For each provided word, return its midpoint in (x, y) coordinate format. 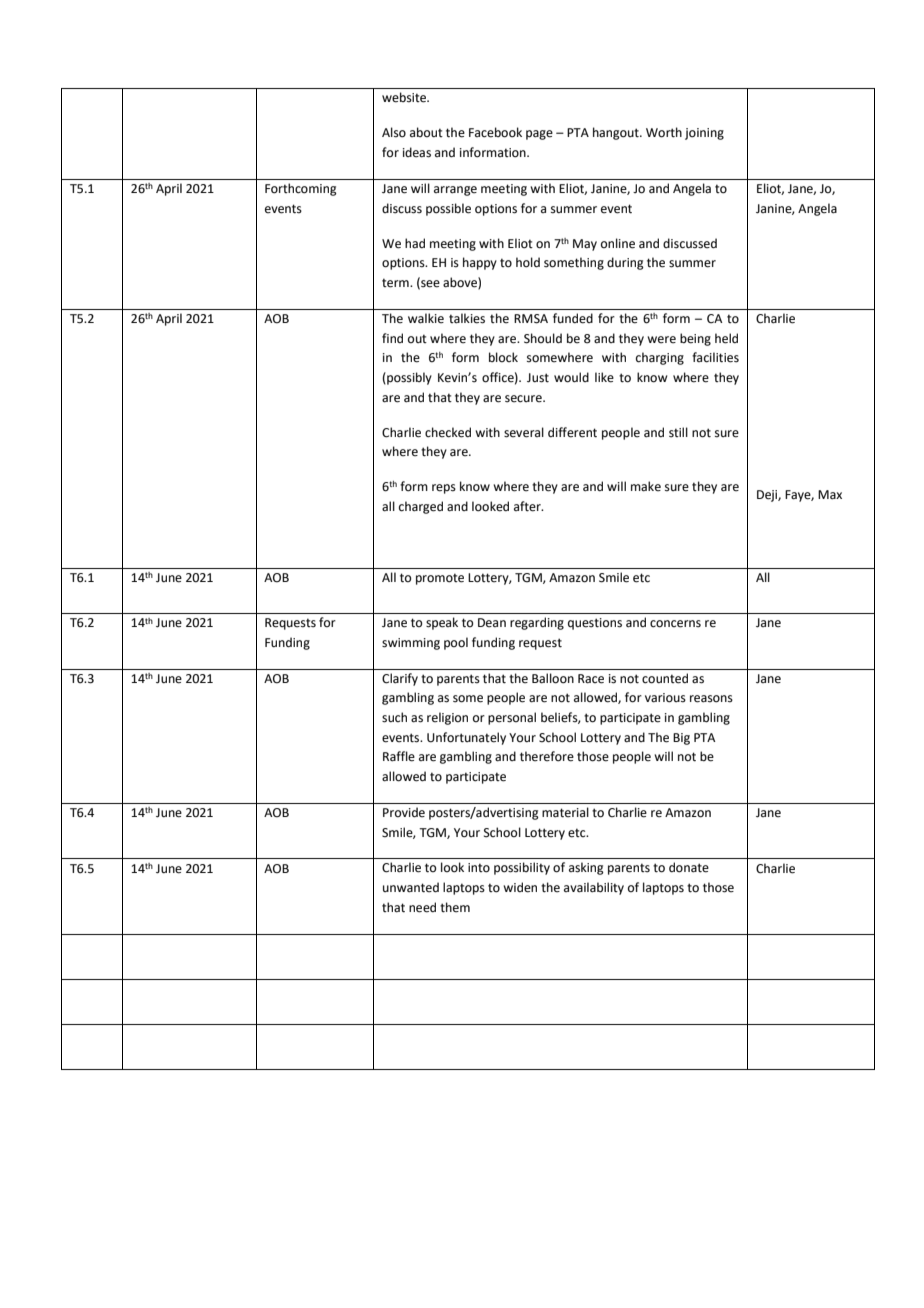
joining (704, 134)
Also (394, 132)
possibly (408, 378)
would (571, 377)
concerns (675, 624)
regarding (537, 623)
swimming (411, 644)
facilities (715, 357)
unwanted (411, 887)
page (539, 135)
